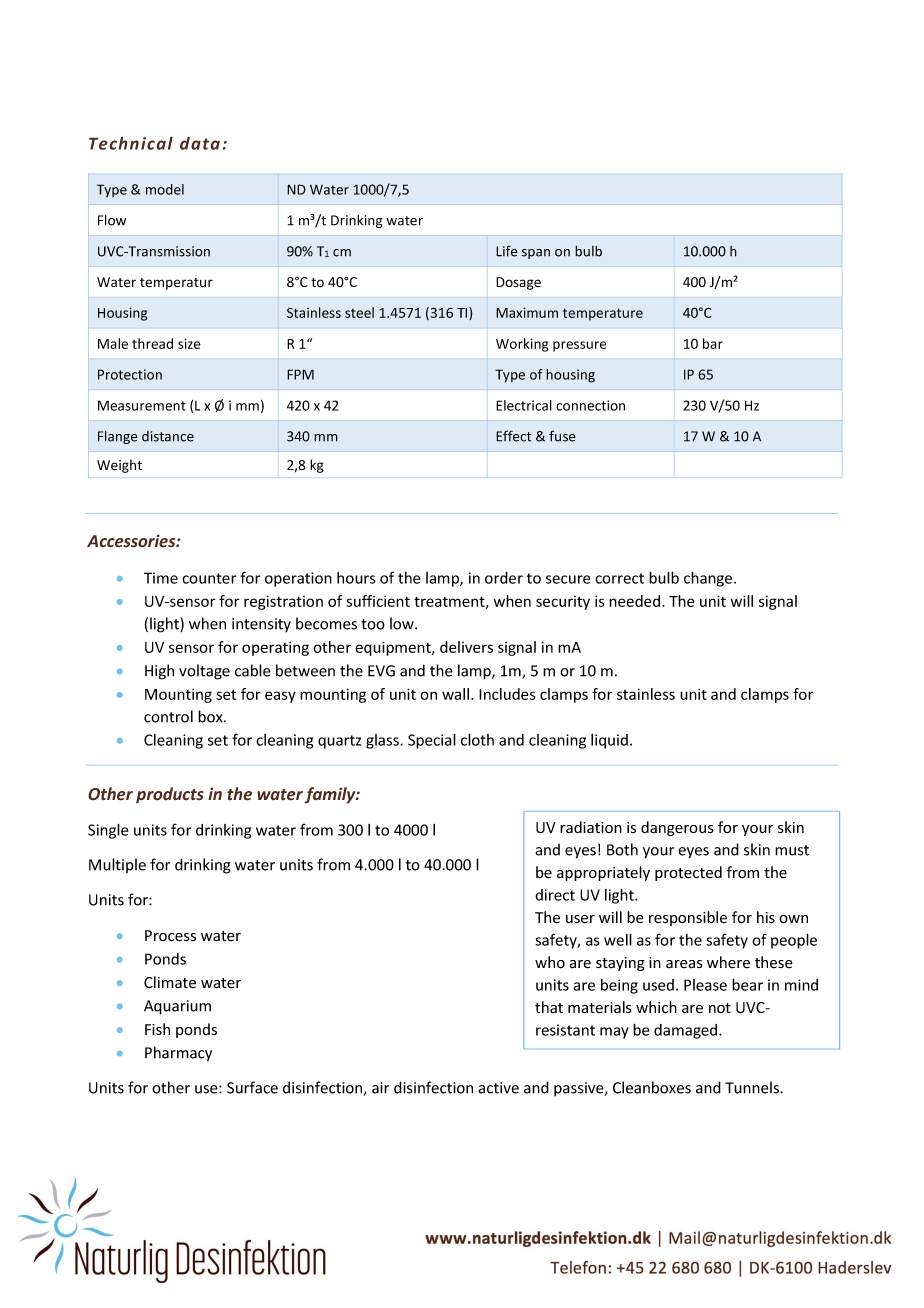 The width and height of the screenshot is (924, 1308). Describe the element at coordinates (498, 1088) in the screenshot. I see `active` at that location.
